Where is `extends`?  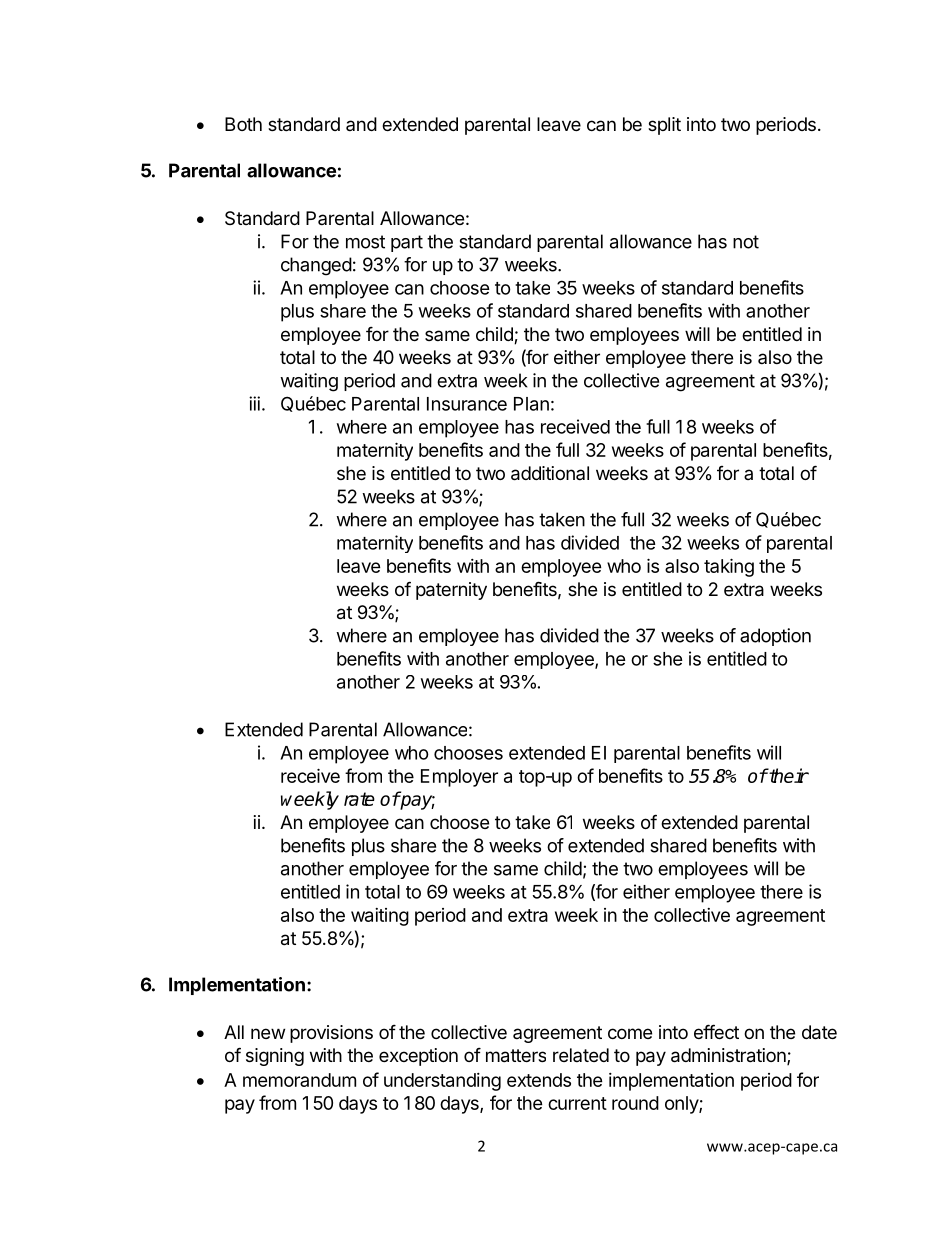
extends is located at coordinates (539, 1080).
